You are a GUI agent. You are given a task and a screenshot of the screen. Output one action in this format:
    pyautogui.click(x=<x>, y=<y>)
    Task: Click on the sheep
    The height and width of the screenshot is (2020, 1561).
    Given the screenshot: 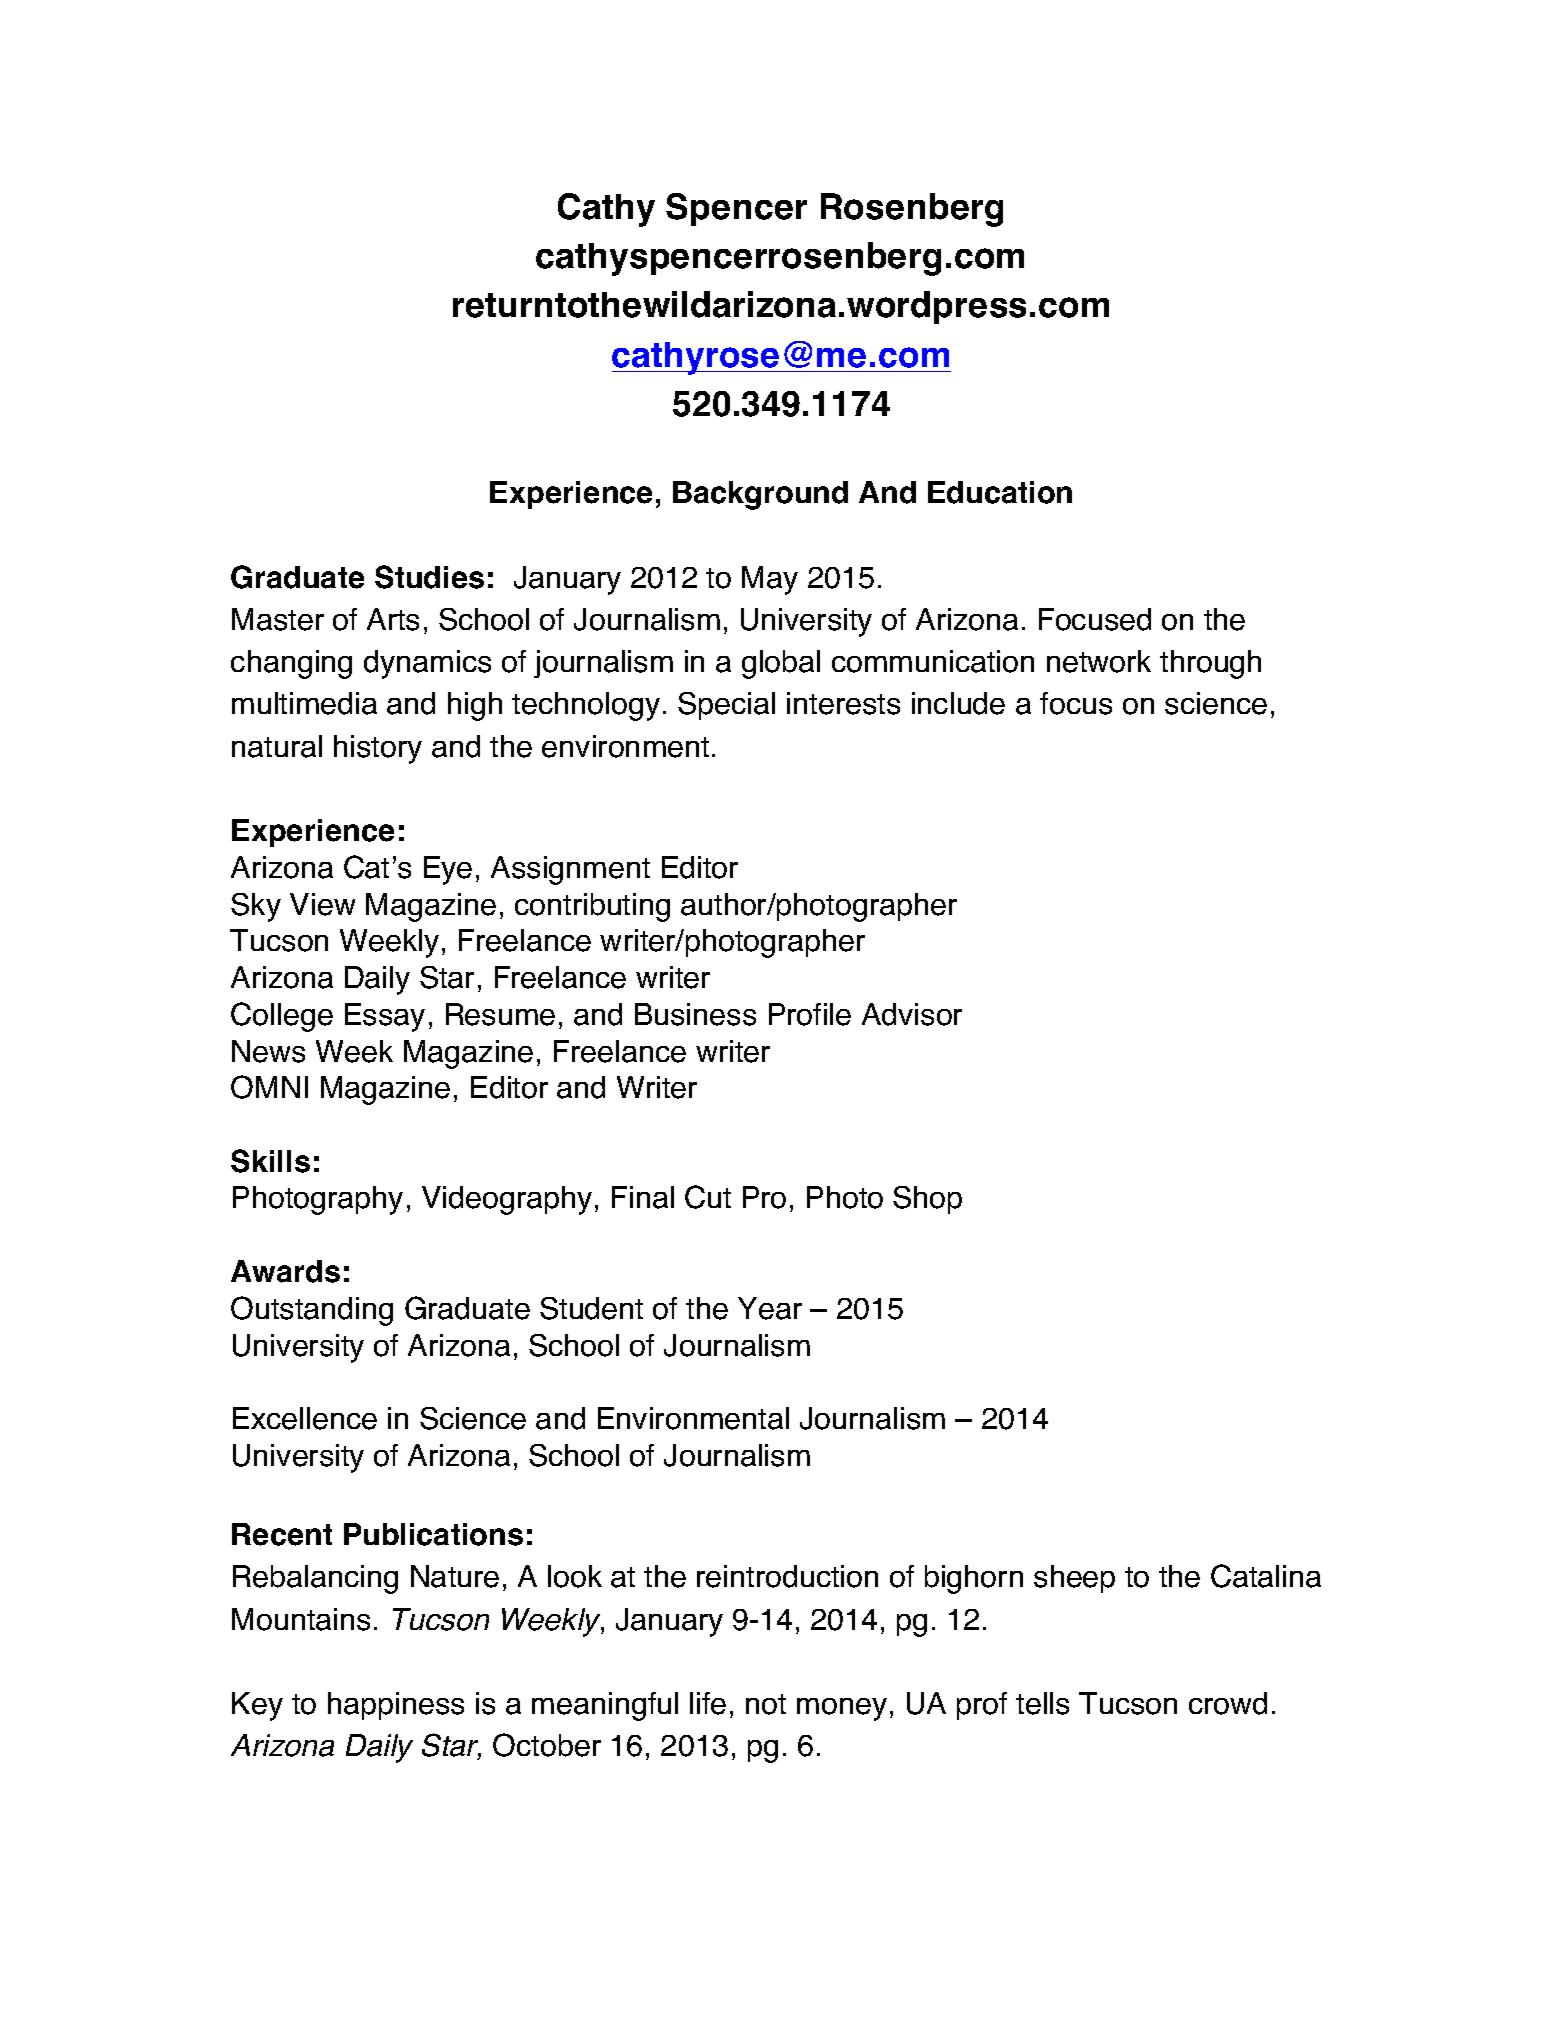 What is the action you would take?
    pyautogui.click(x=1074, y=1579)
